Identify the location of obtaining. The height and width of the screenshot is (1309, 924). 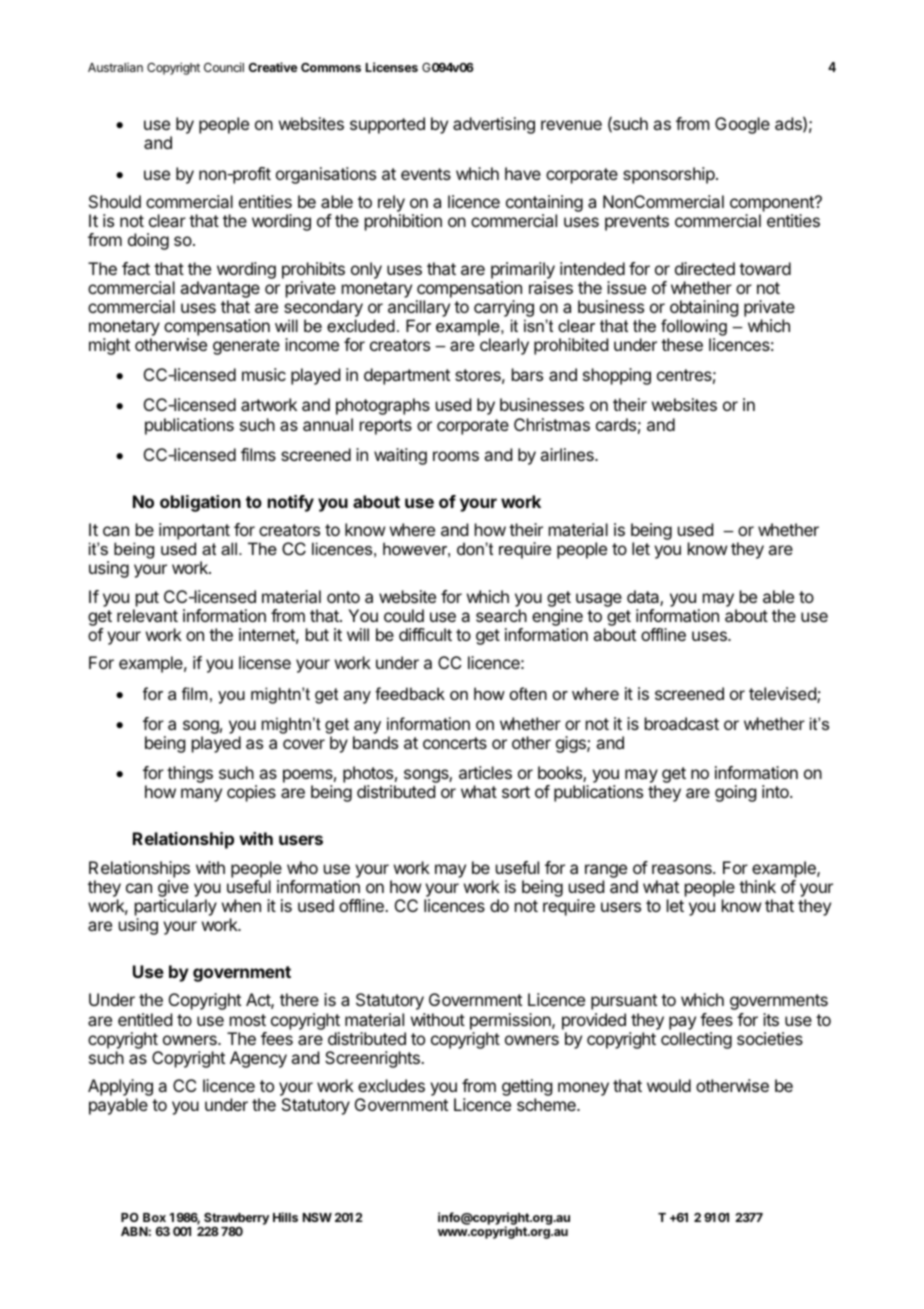
(704, 308).
